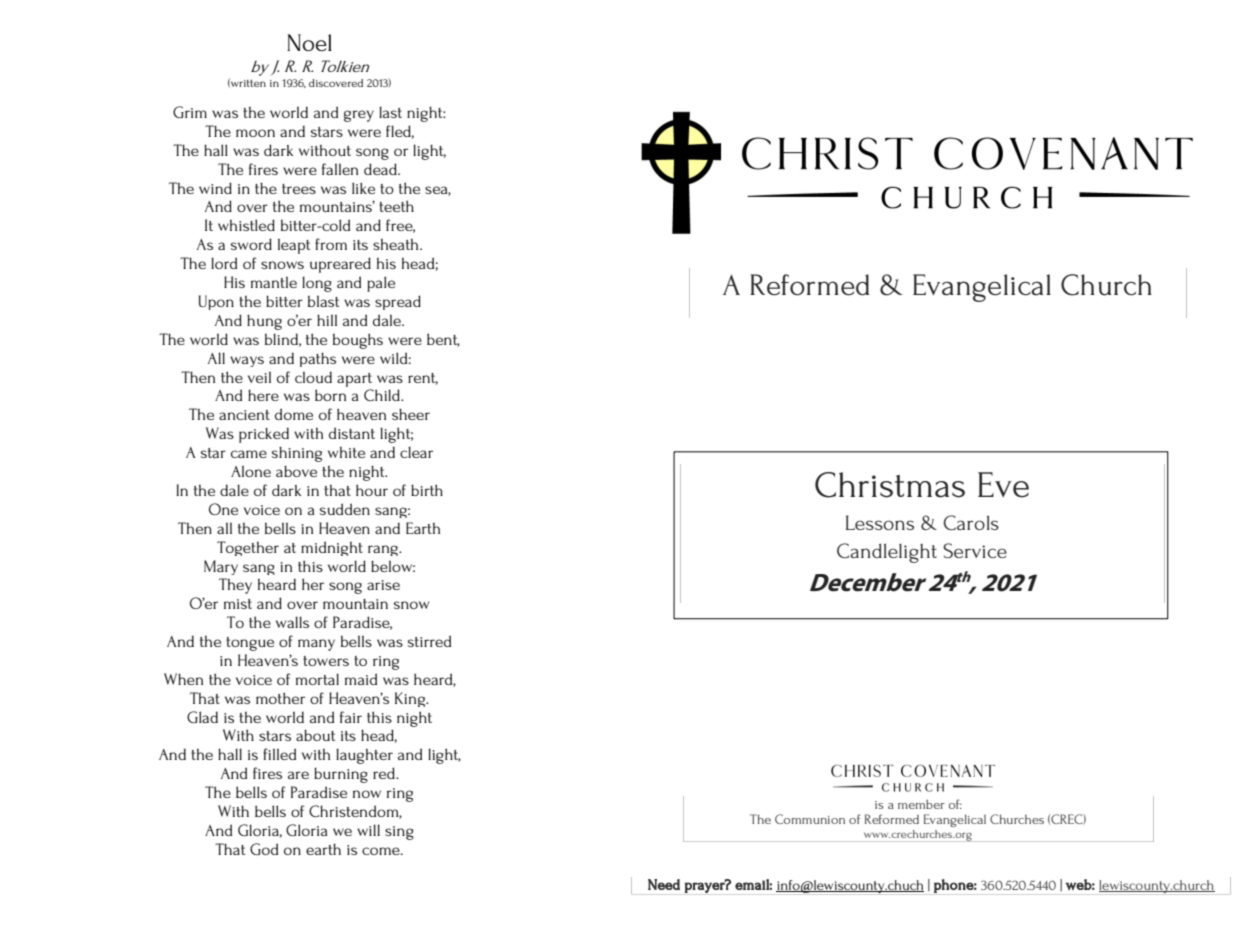 The image size is (1233, 952). What do you see at coordinates (890, 485) in the screenshot?
I see `Christmas` at bounding box center [890, 485].
